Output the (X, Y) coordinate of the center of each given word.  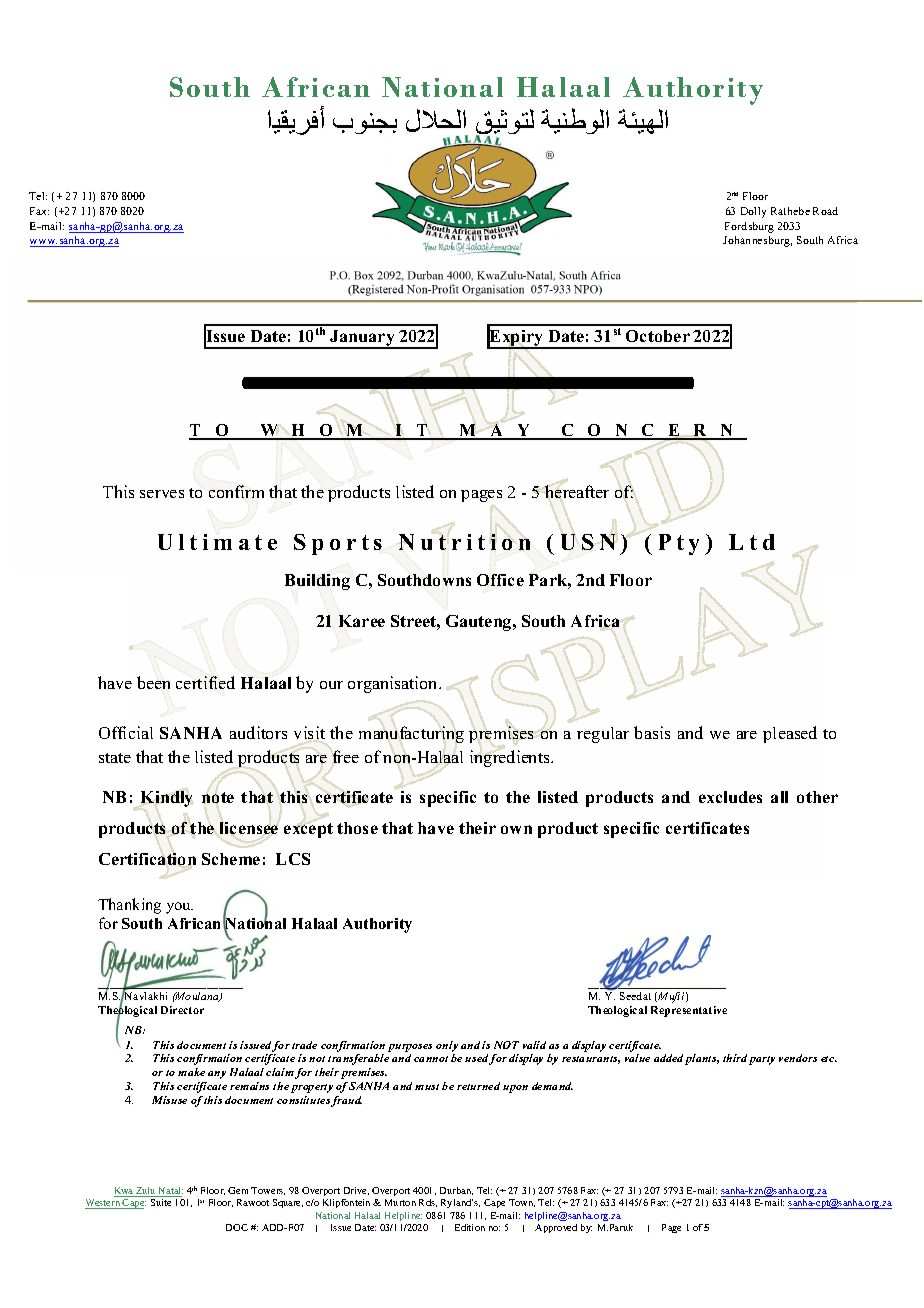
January (362, 339)
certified (205, 682)
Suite (161, 1202)
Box (364, 275)
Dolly (753, 212)
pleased (790, 734)
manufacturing (411, 734)
